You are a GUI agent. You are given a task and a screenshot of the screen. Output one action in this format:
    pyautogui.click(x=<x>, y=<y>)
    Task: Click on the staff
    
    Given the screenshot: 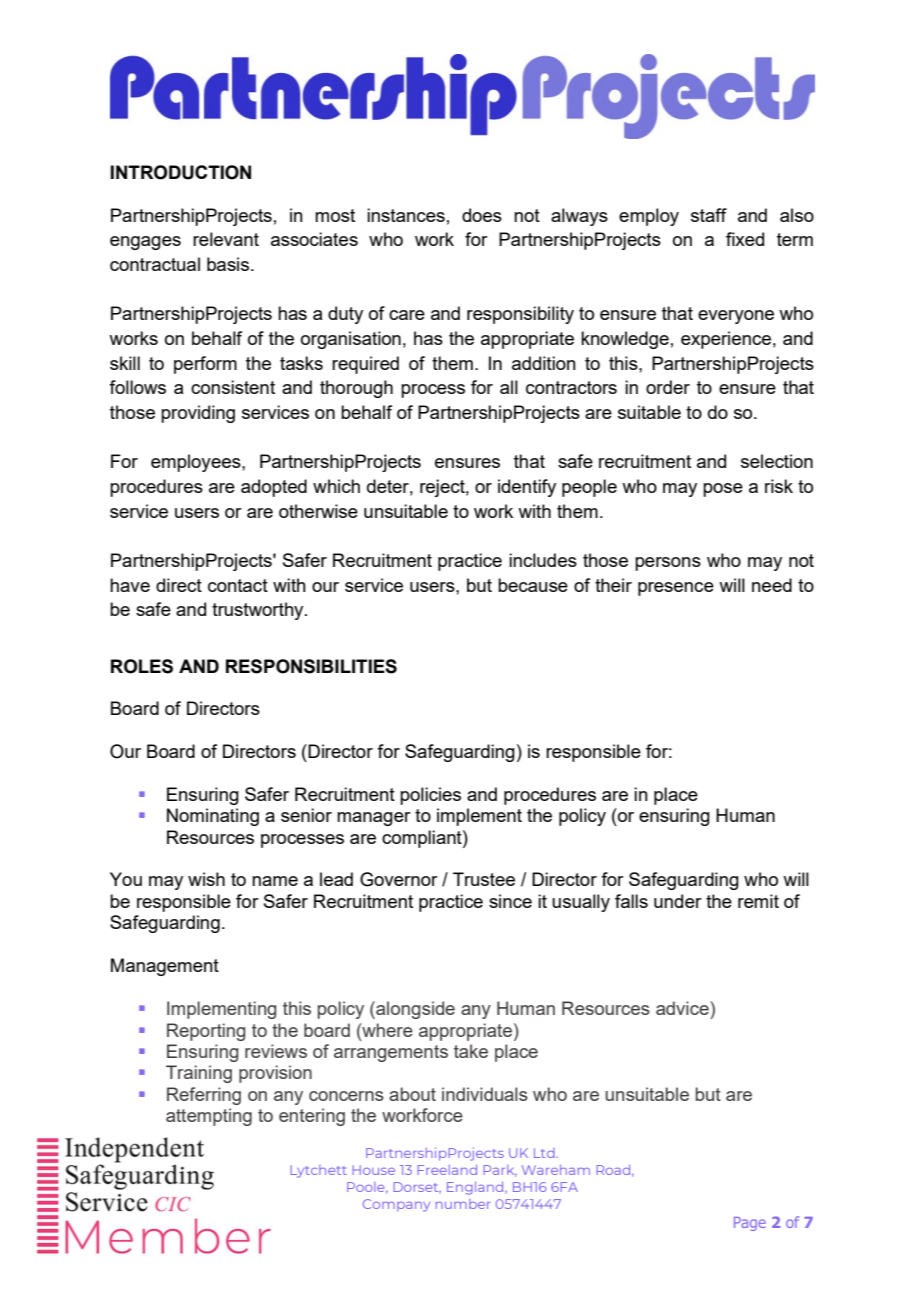 What is the action you would take?
    pyautogui.click(x=709, y=215)
